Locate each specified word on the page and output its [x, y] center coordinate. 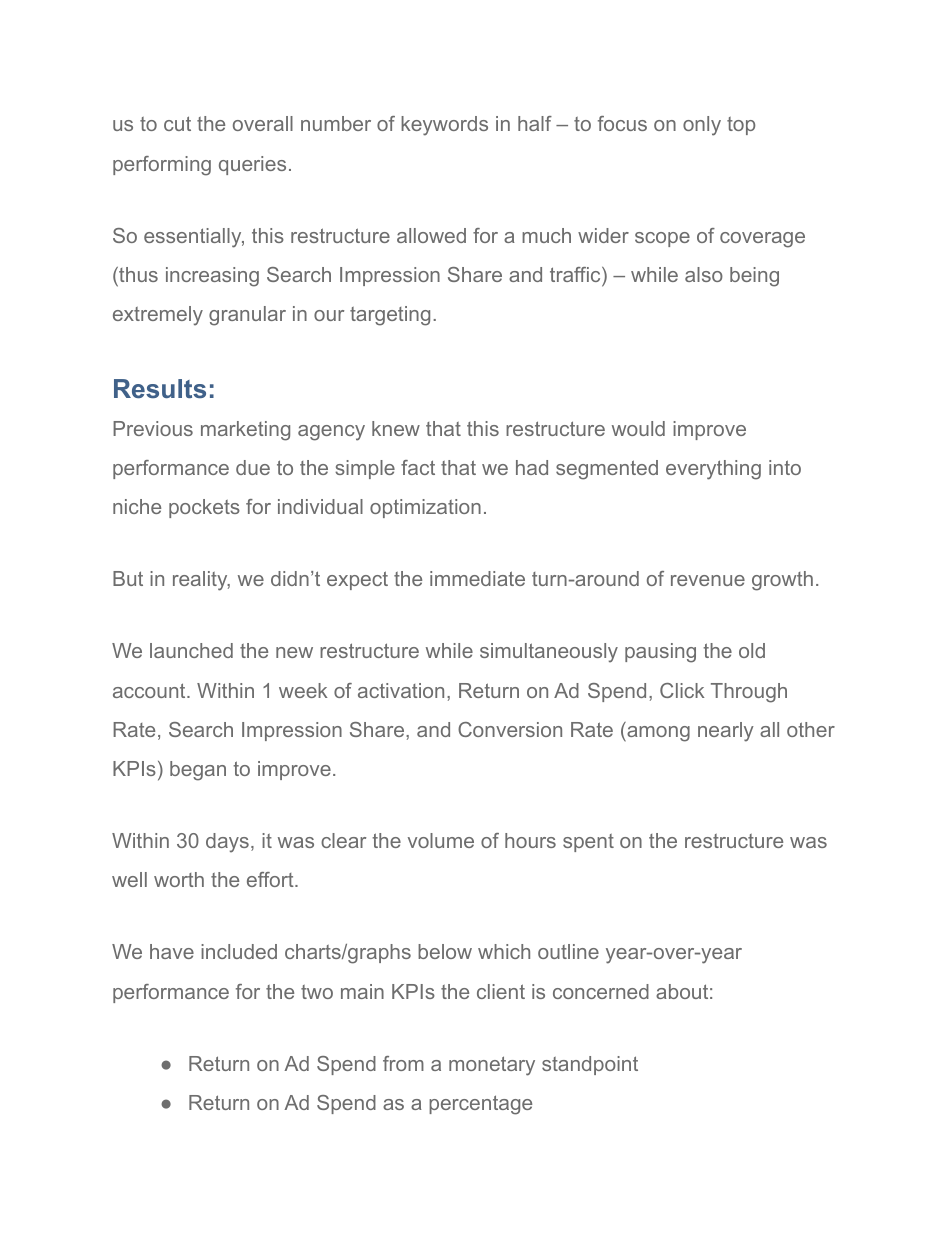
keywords [444, 126]
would [638, 428]
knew [396, 428]
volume [441, 840]
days [227, 843]
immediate [477, 578]
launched [191, 650]
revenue [708, 580]
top [741, 126]
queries [252, 165]
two [317, 992]
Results [160, 388]
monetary [492, 1066]
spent [588, 843]
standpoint [590, 1065]
